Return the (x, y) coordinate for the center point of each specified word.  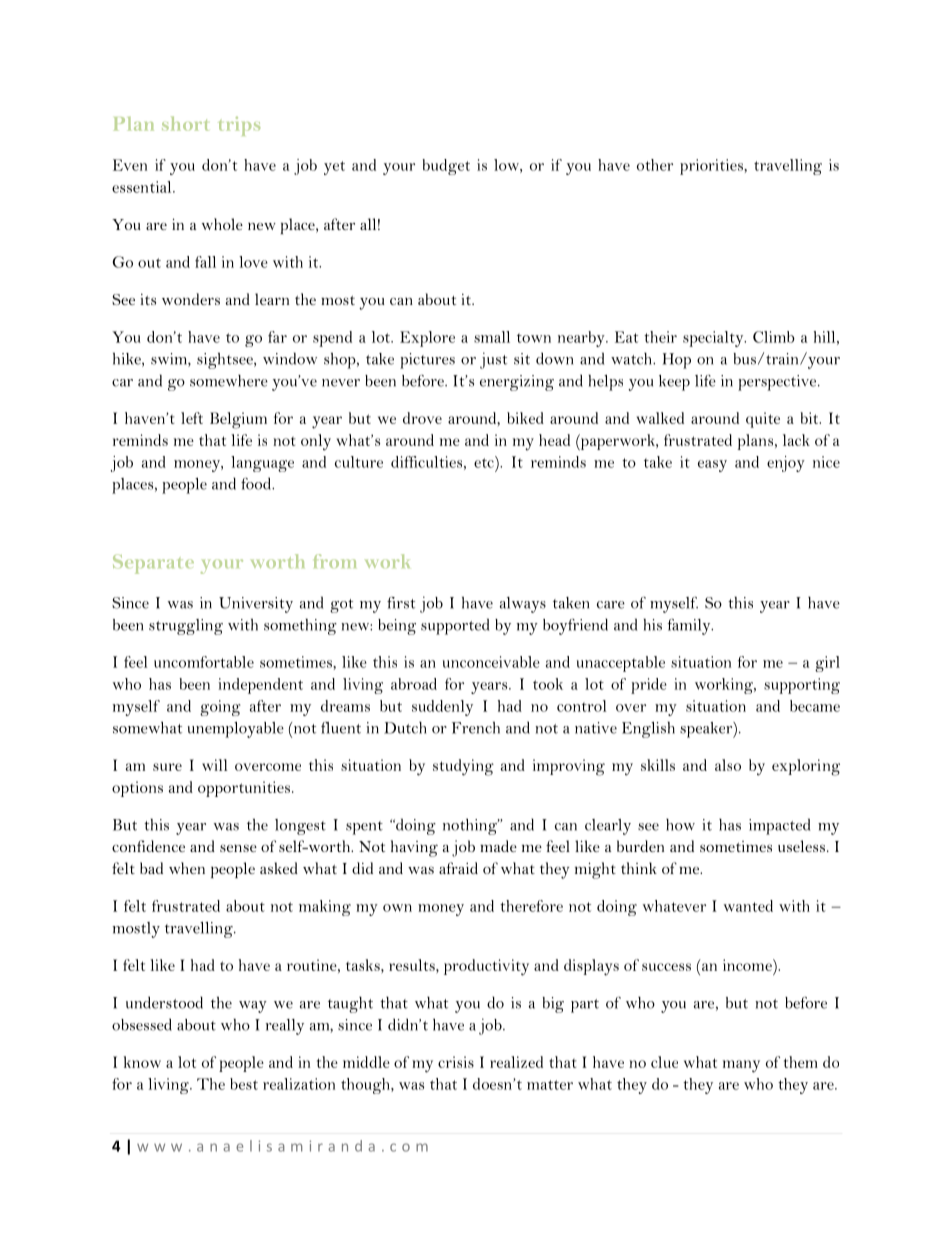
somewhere (229, 381)
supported (455, 626)
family (690, 627)
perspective (778, 383)
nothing (471, 826)
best (244, 1084)
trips (239, 126)
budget (446, 167)
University (256, 605)
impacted (779, 826)
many (741, 1066)
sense (238, 848)
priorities (712, 167)
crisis (456, 1062)
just (493, 360)
